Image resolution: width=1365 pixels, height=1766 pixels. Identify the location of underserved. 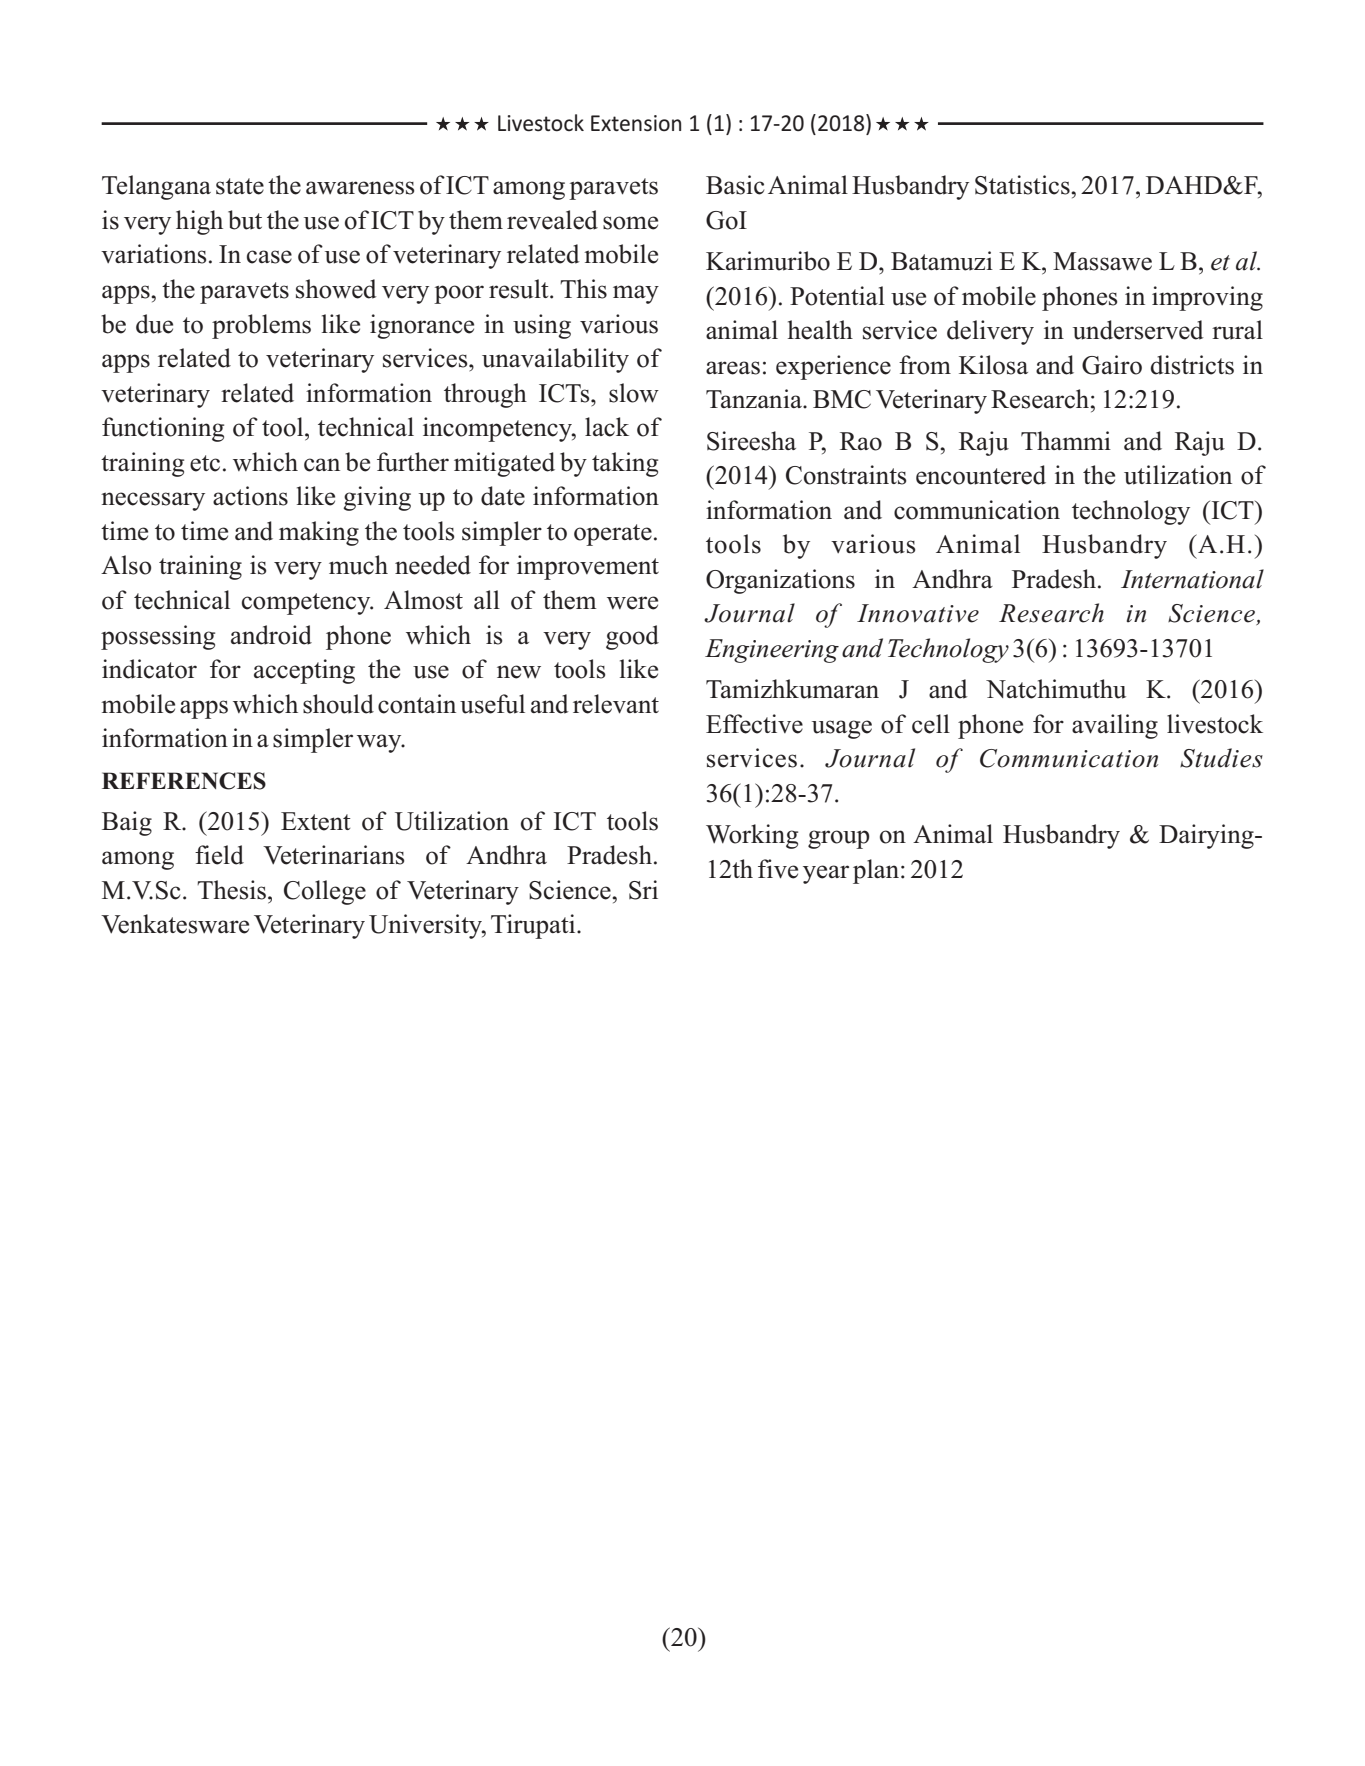
(1138, 330).
